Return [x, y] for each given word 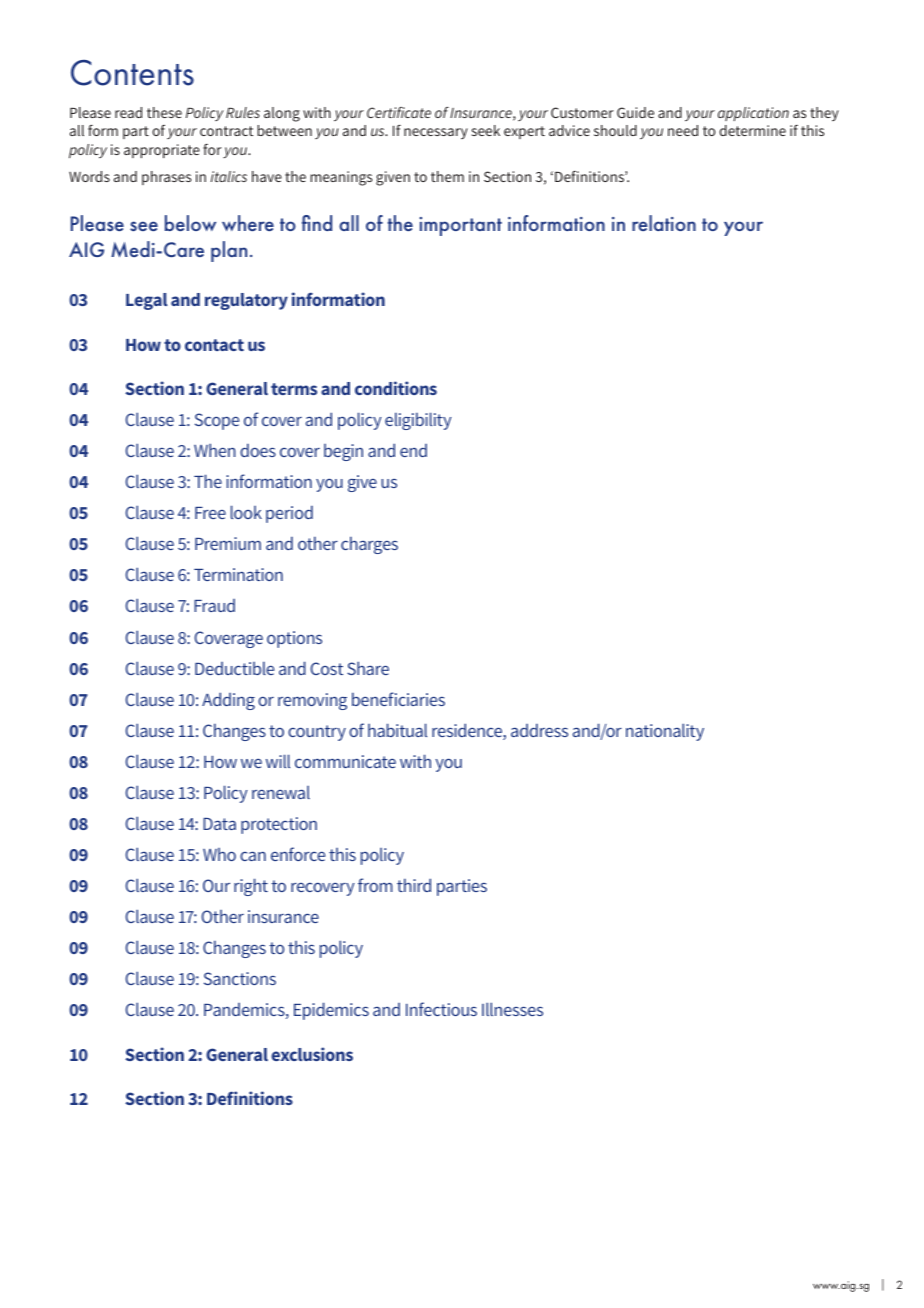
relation [664, 223]
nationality [665, 732]
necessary [436, 133]
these [164, 112]
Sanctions [240, 978]
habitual [397, 730]
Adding [228, 701]
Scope [217, 421]
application [753, 114]
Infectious [441, 1009]
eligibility [418, 421]
